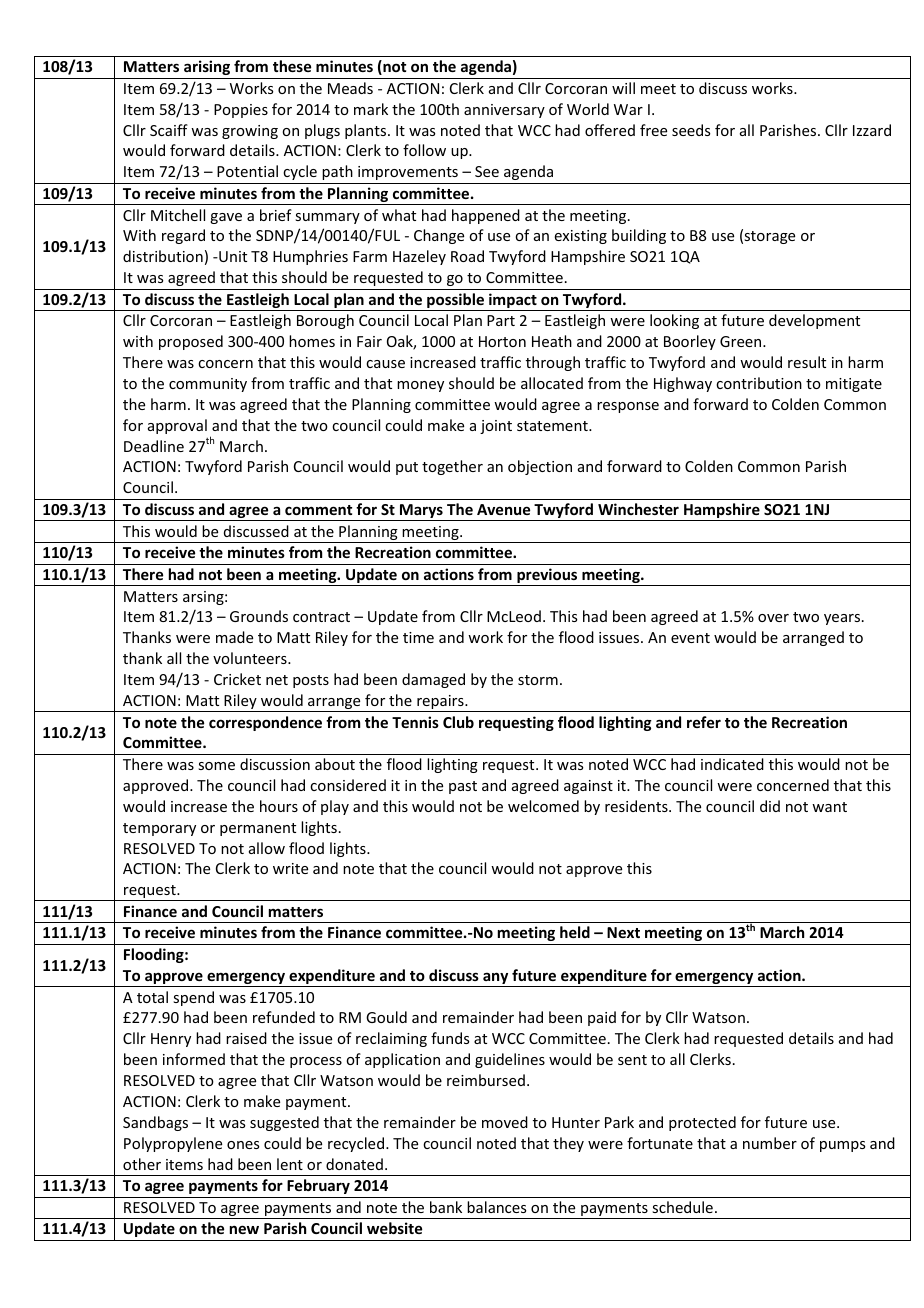 This page has width=924, height=1308. What do you see at coordinates (244, 1229) in the page?
I see `new` at bounding box center [244, 1229].
